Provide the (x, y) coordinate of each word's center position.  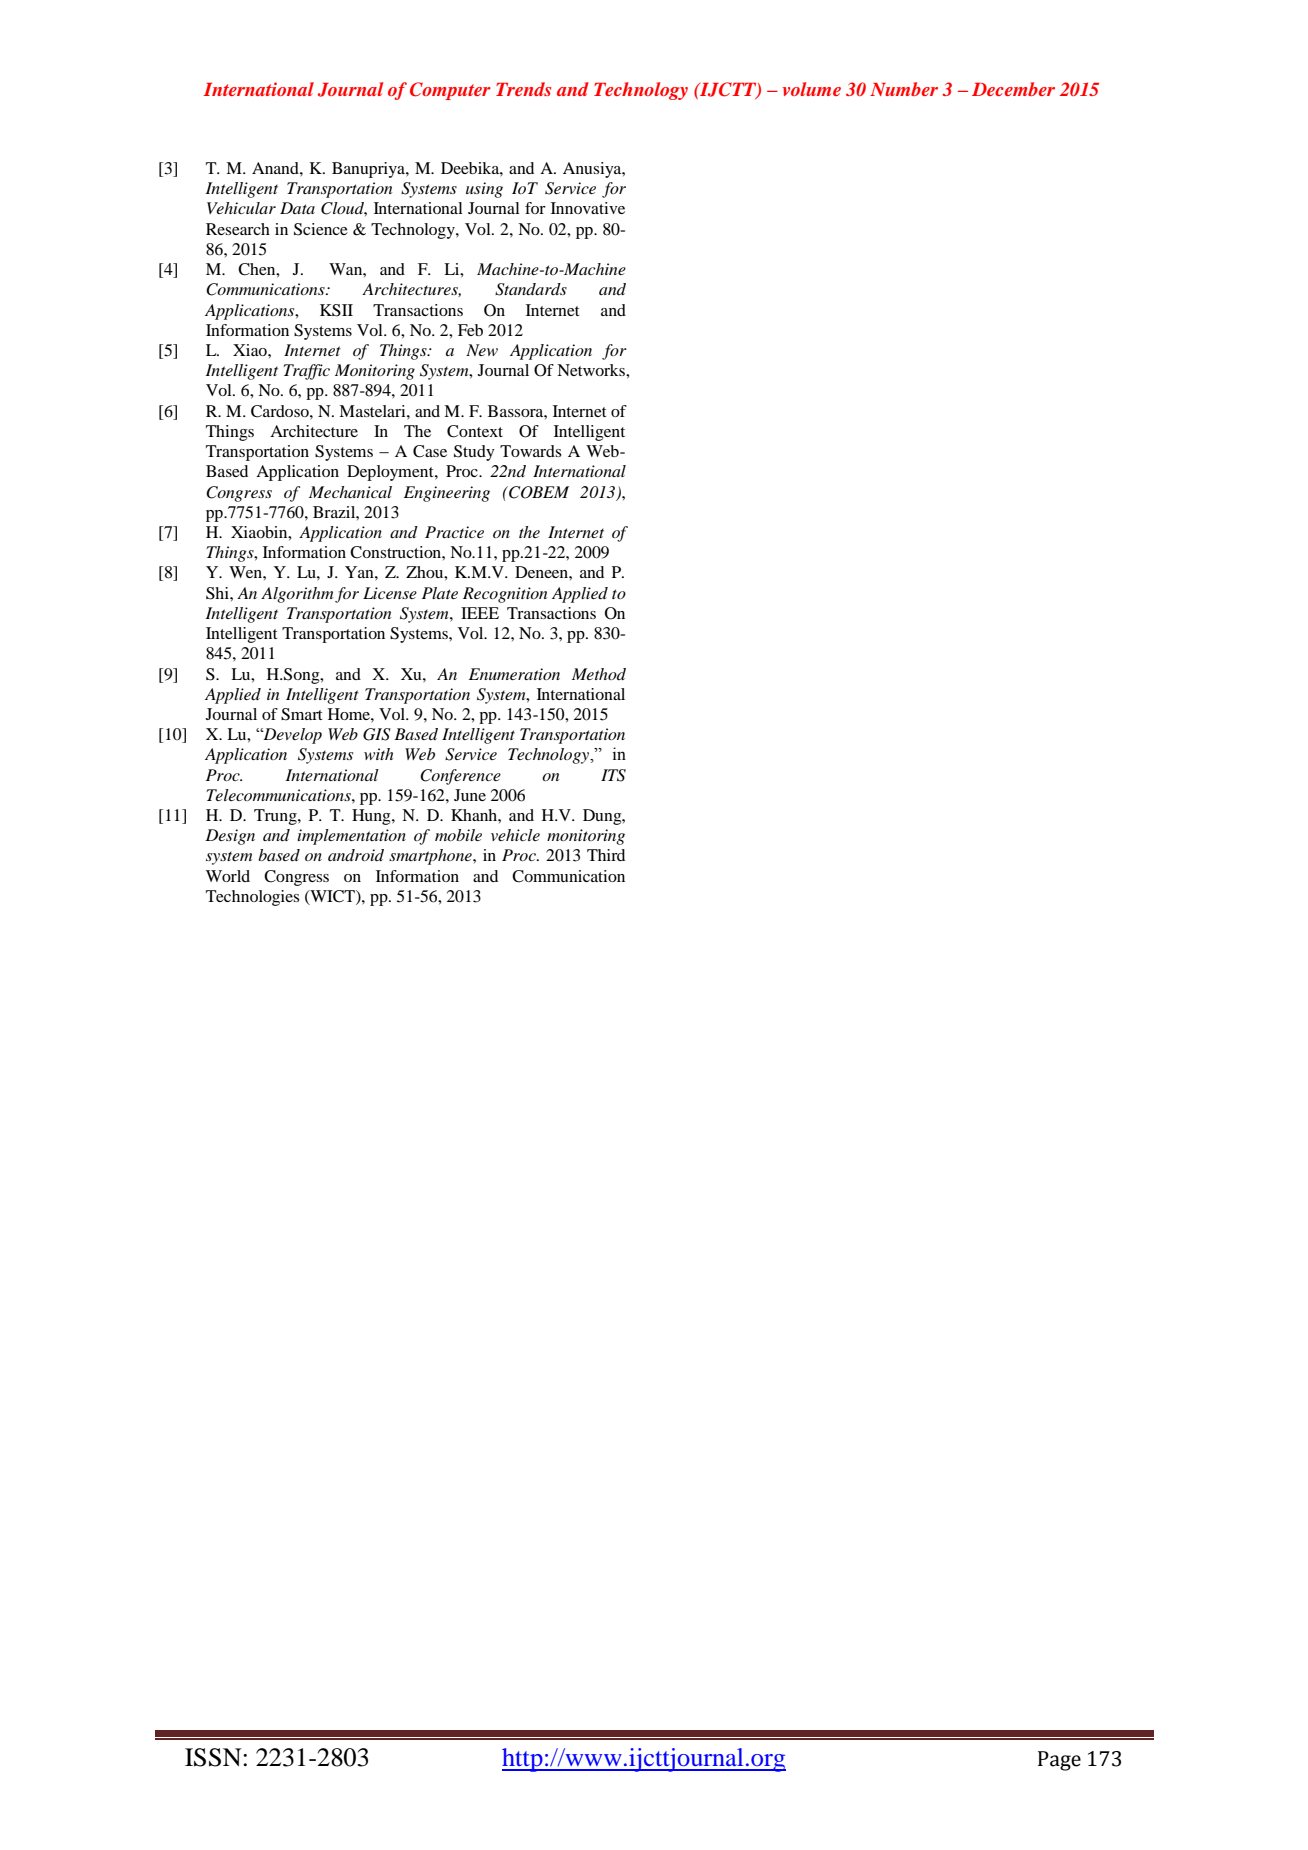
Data (297, 208)
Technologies (253, 898)
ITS (613, 775)
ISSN (214, 1757)
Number (904, 89)
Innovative (588, 208)
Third (606, 855)
